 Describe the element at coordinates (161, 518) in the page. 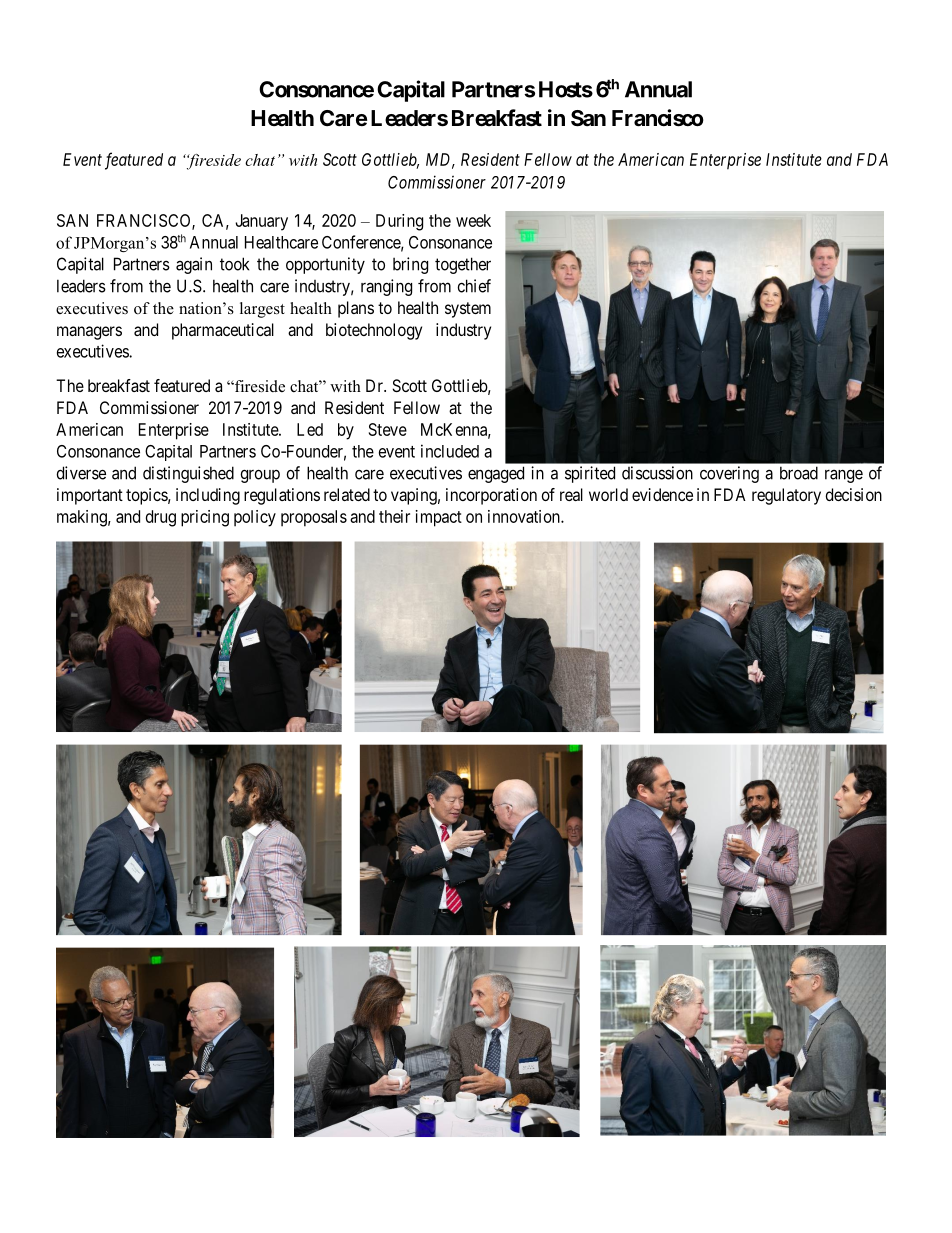

I see `drug` at that location.
